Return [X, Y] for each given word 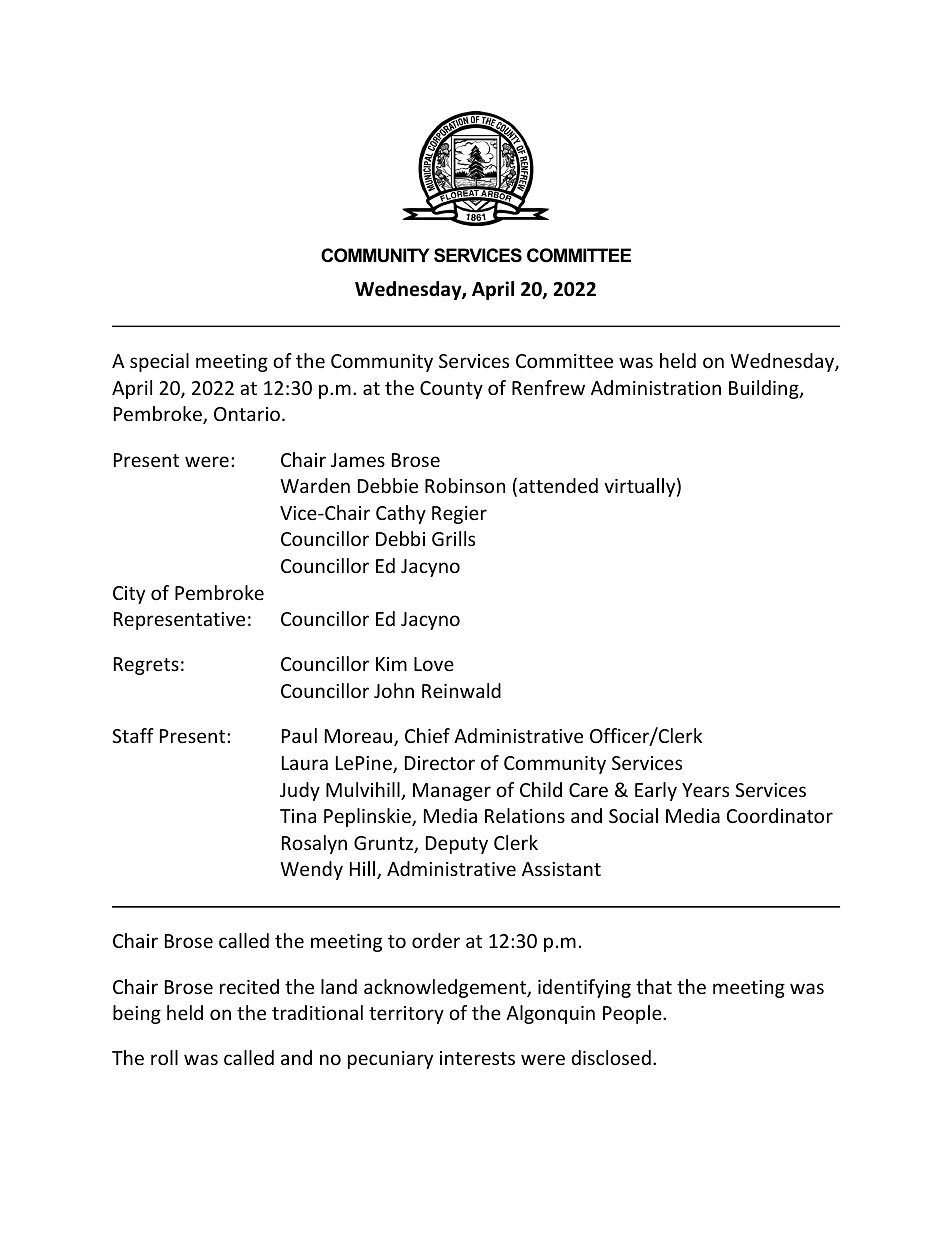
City [129, 595]
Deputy [457, 845]
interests [477, 1058]
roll [164, 1057]
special [159, 362]
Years [705, 790]
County [451, 390]
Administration [656, 387]
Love [434, 664]
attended [558, 485]
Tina [298, 816]
